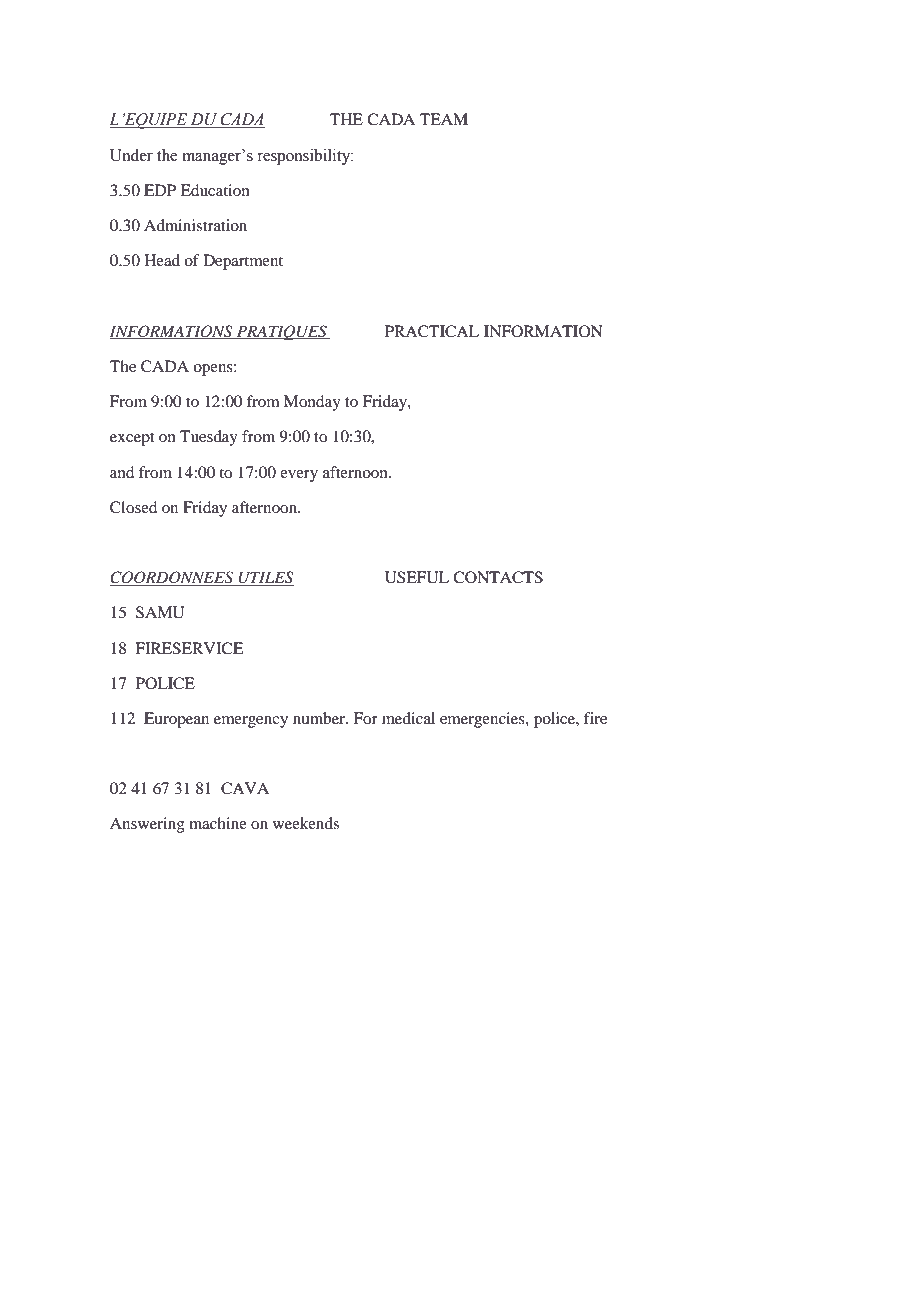 Image resolution: width=924 pixels, height=1308 pixels. Describe the element at coordinates (299, 476) in the image. I see `every` at that location.
